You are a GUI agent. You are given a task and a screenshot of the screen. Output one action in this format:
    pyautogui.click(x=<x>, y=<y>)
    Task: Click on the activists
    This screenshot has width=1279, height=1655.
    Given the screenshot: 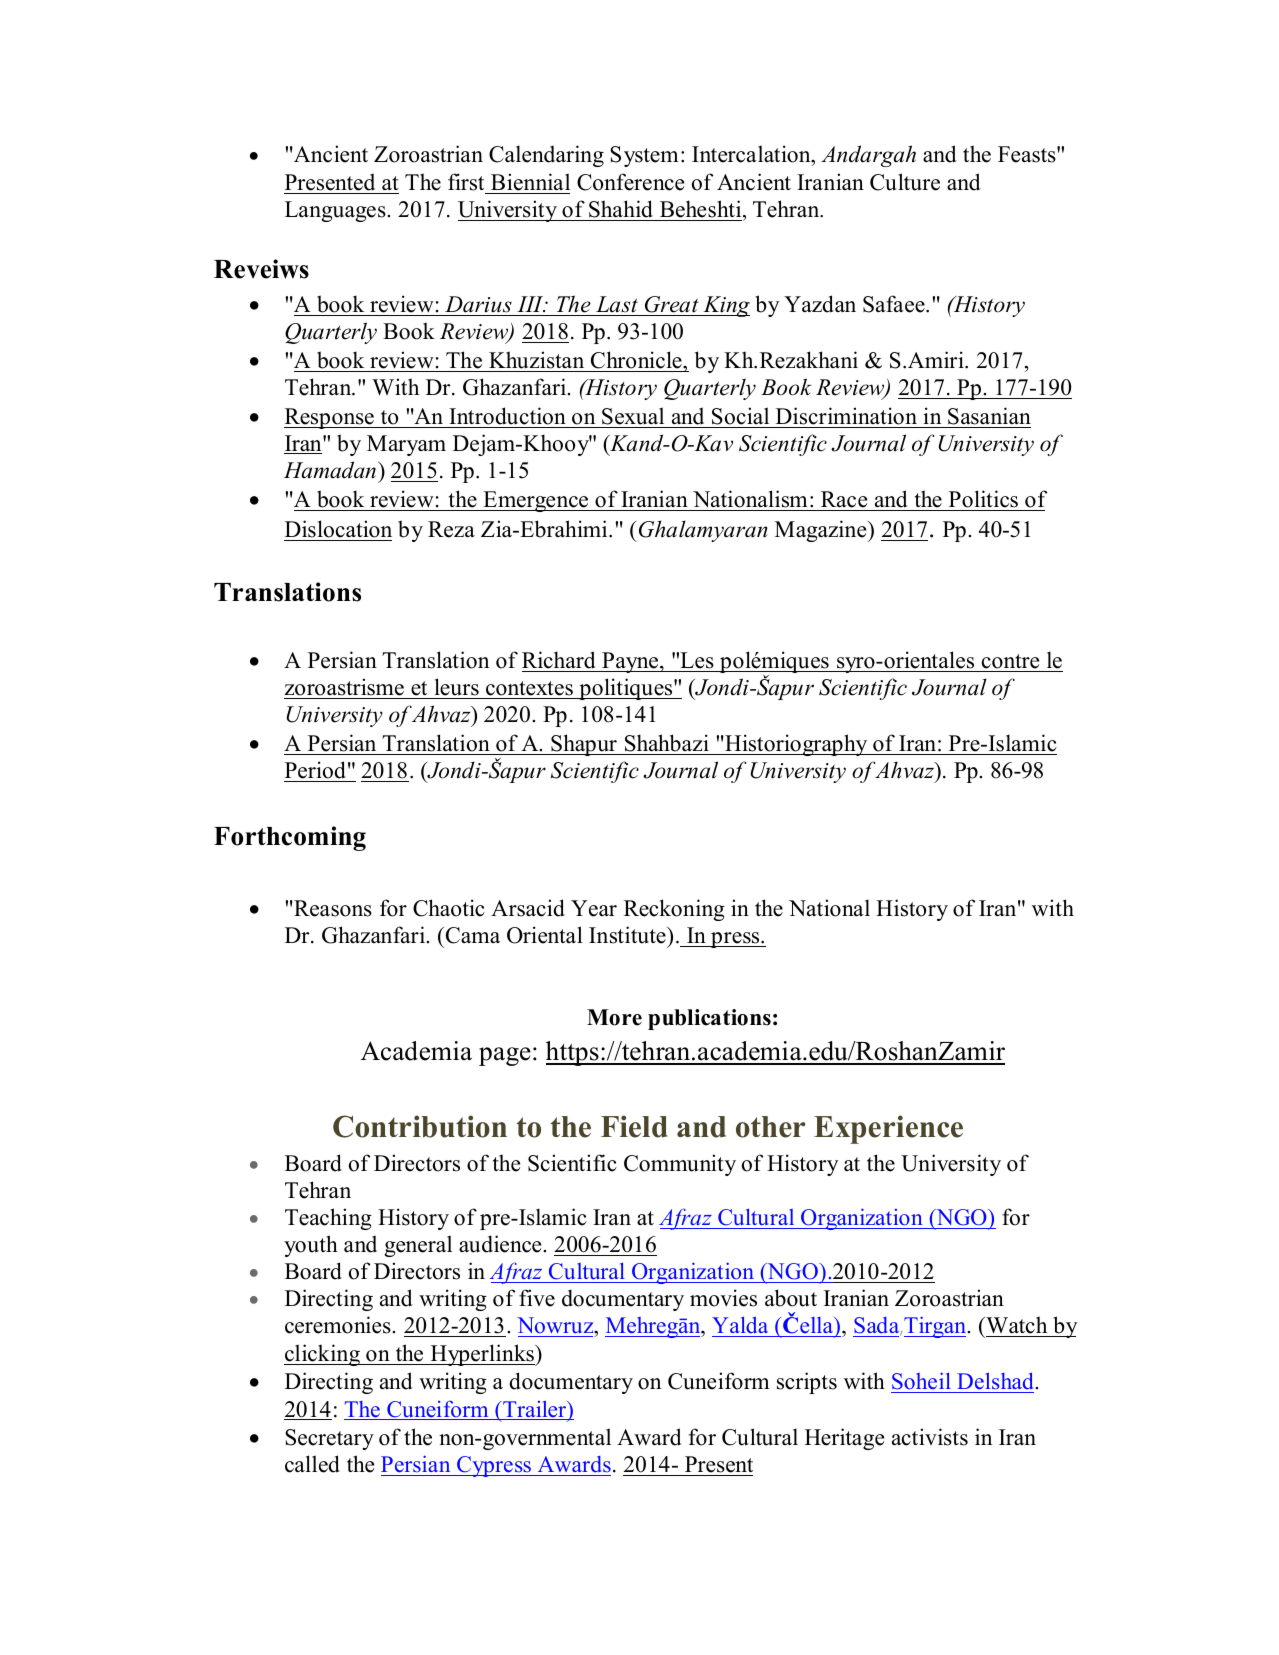 What is the action you would take?
    pyautogui.click(x=930, y=1437)
